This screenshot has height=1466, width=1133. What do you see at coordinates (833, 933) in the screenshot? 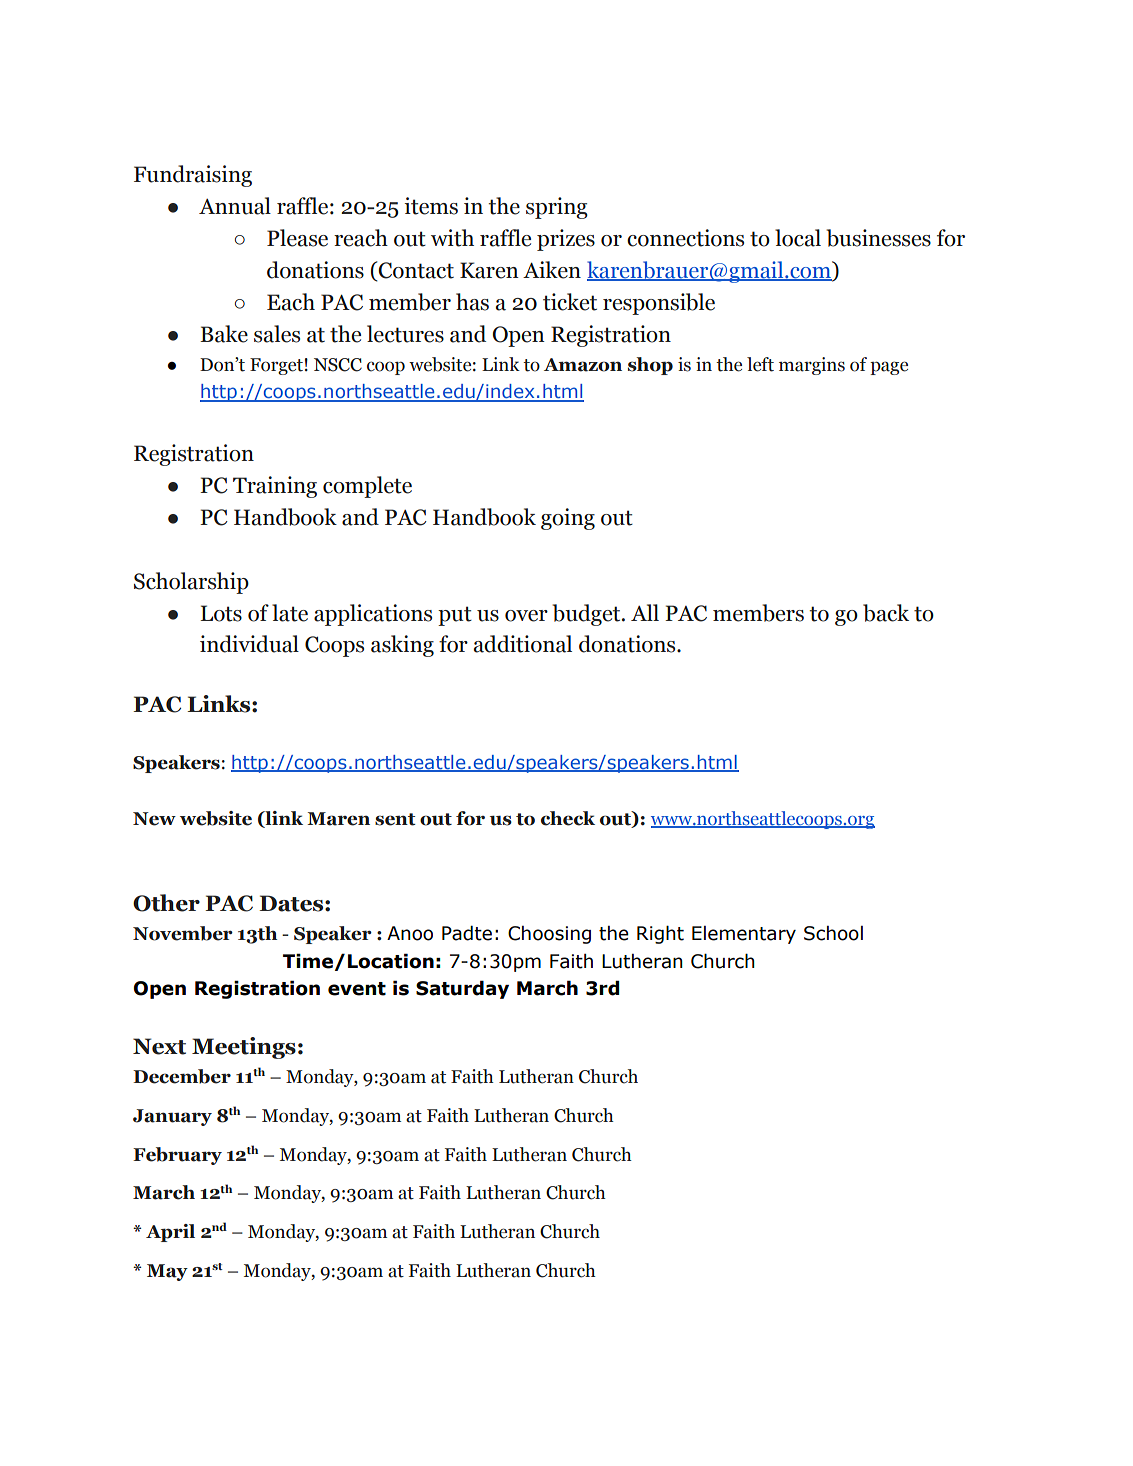
I see `School` at bounding box center [833, 933].
